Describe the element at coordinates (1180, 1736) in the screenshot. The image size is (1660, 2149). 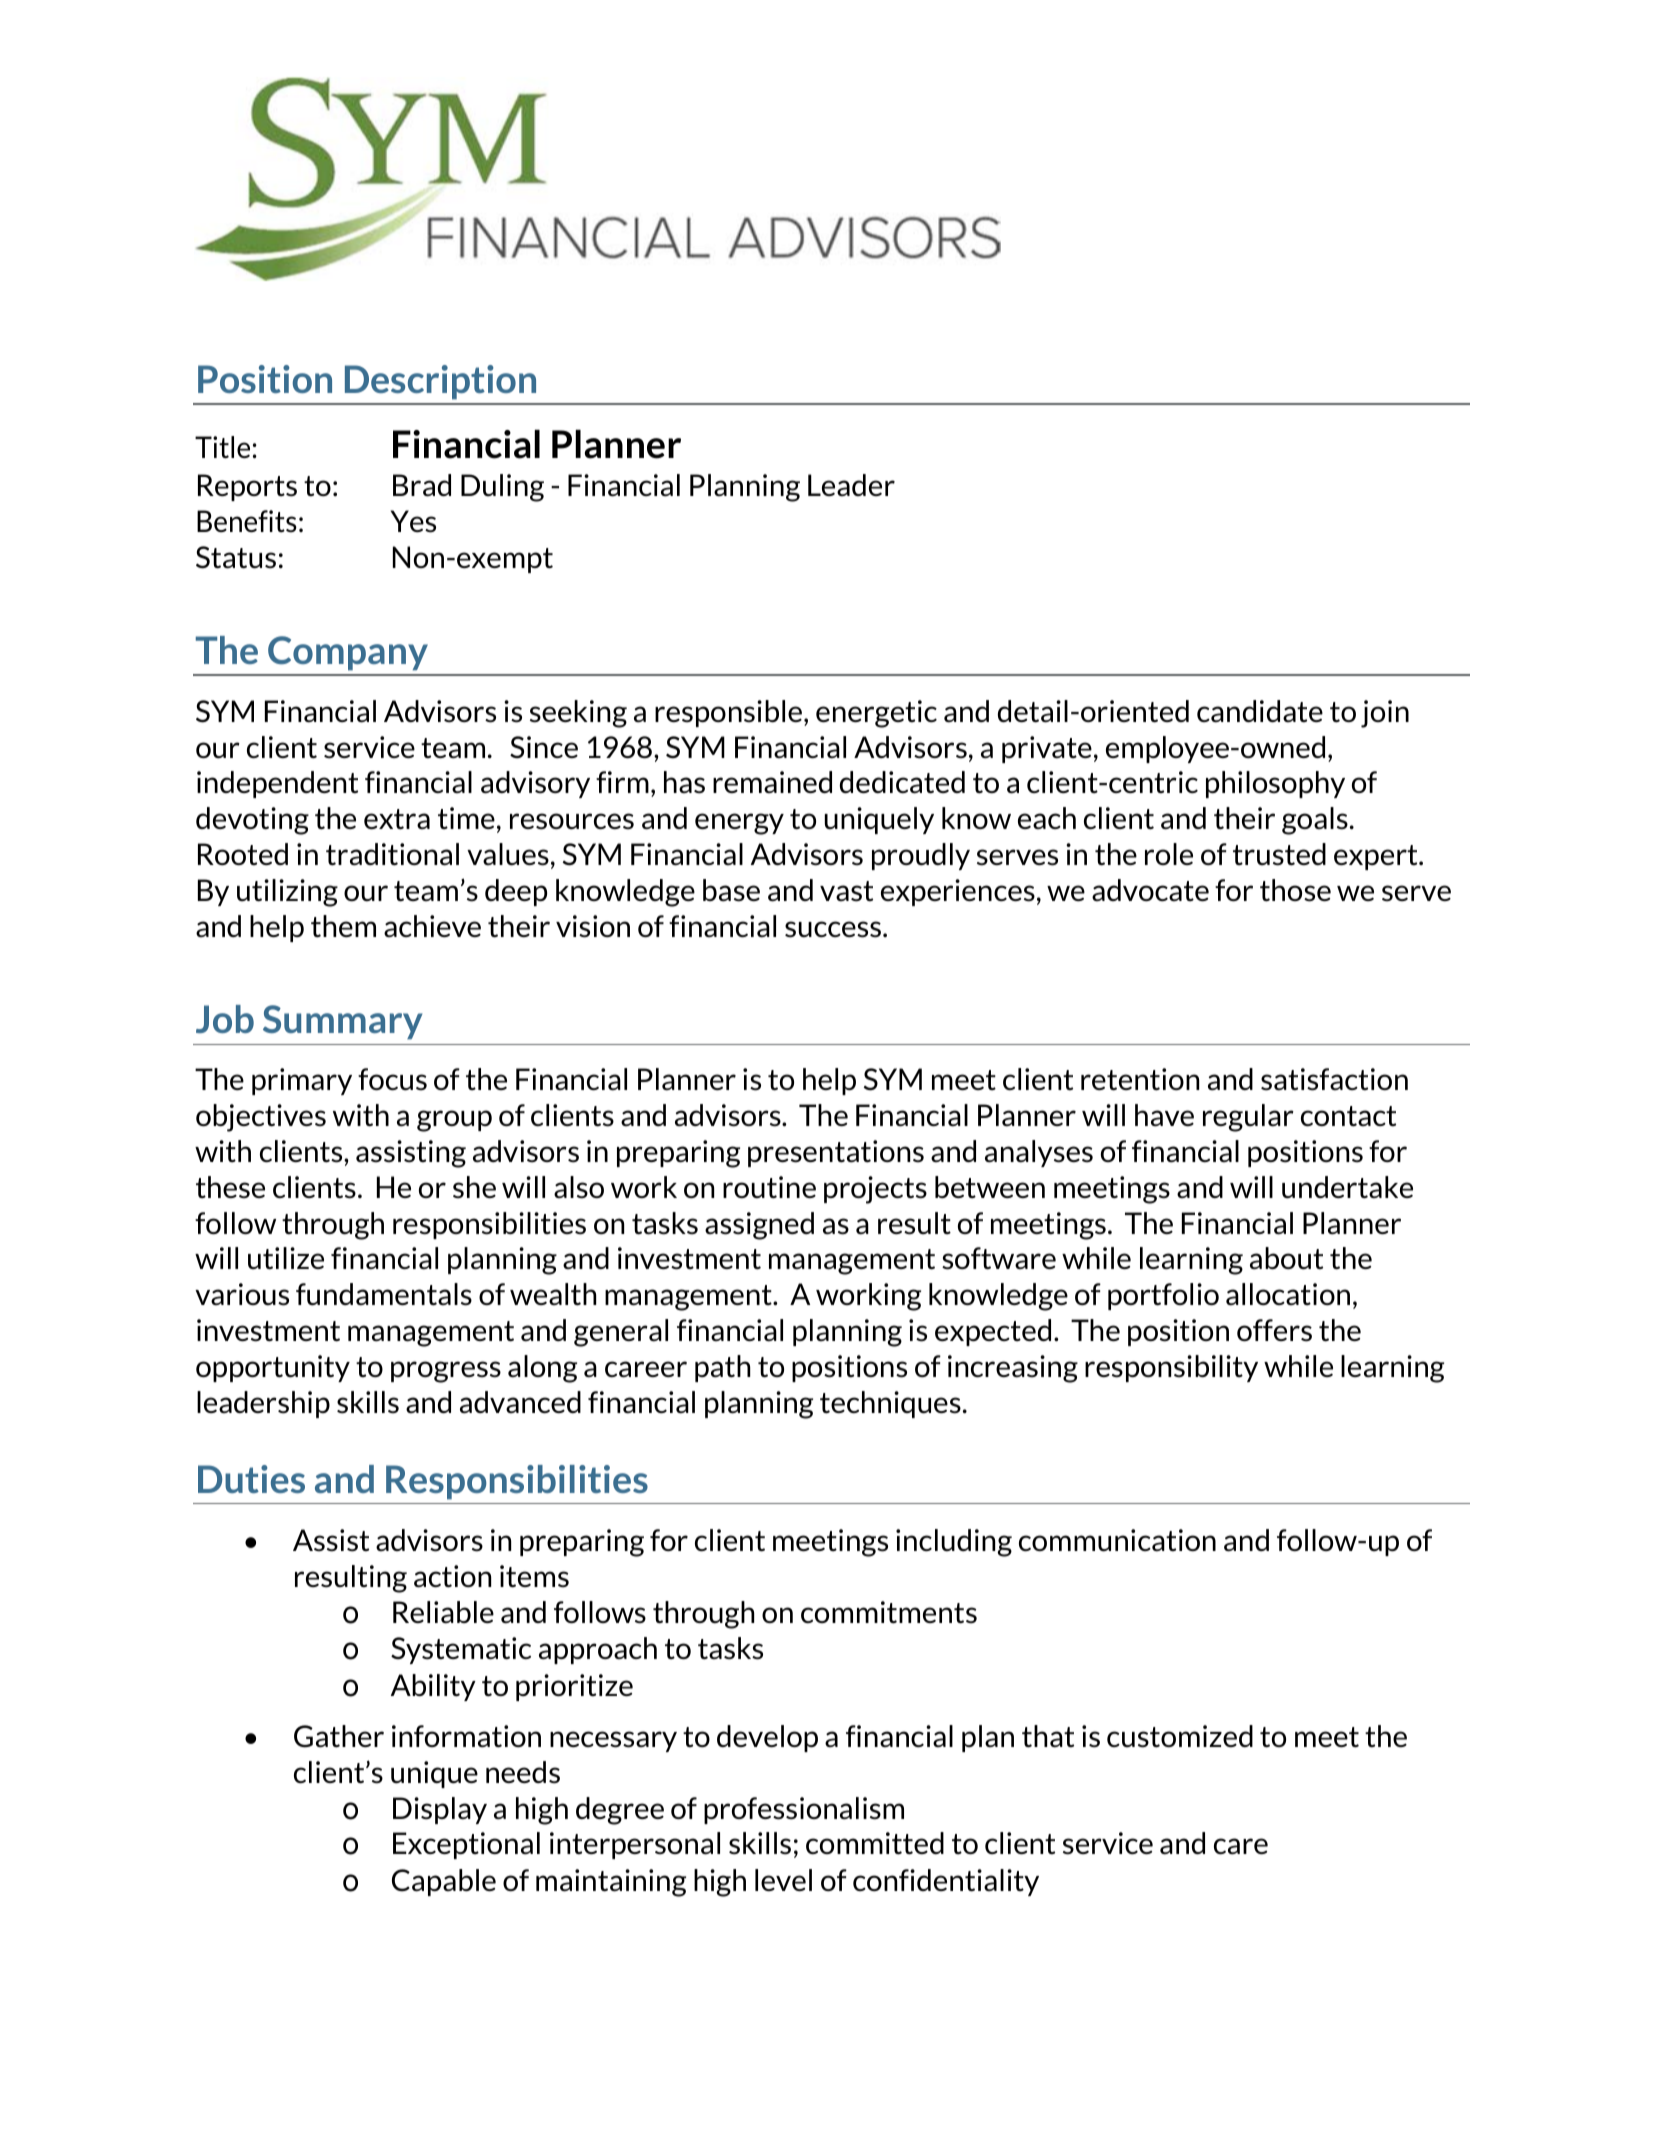
I see `customized` at that location.
